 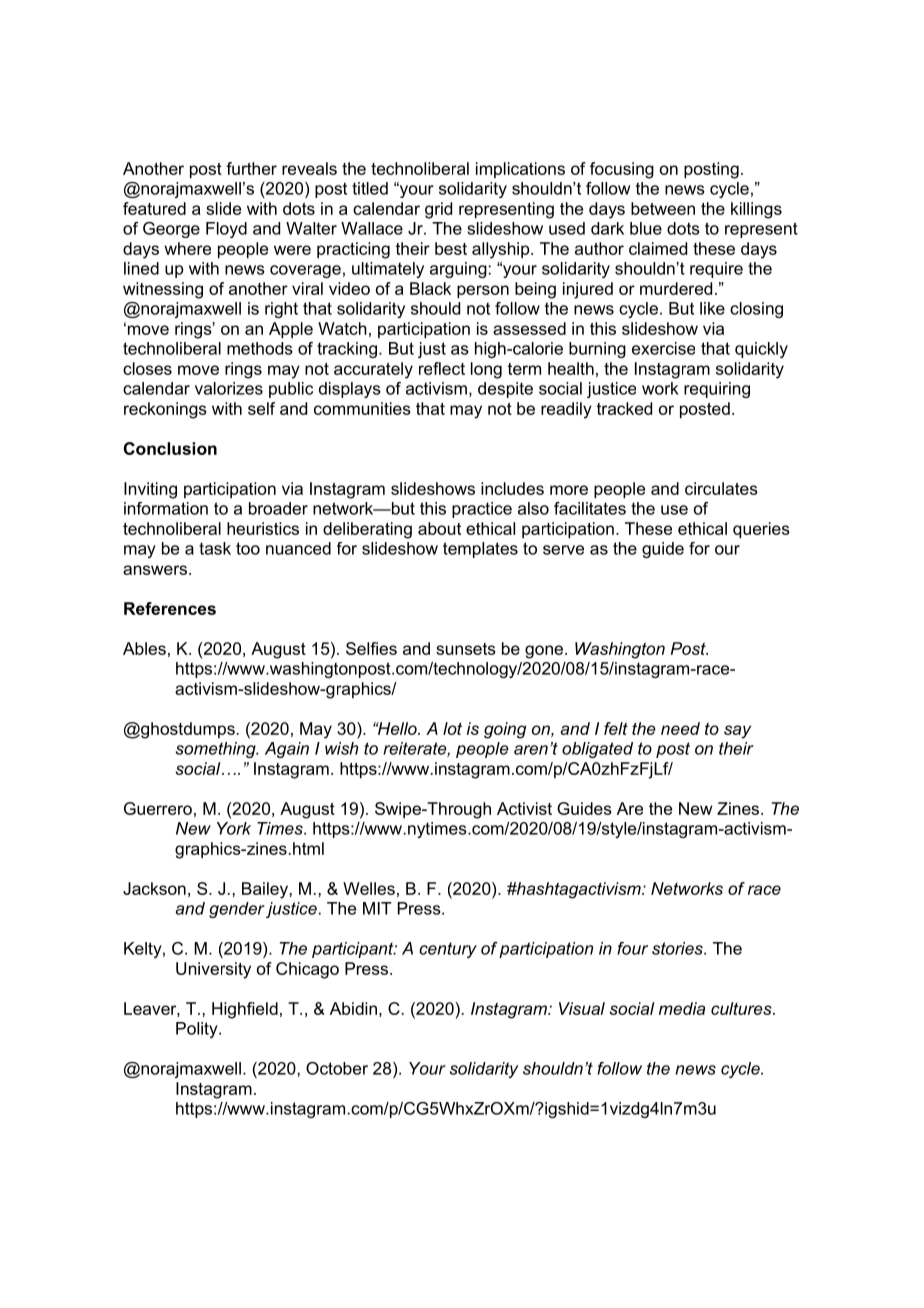 What do you see at coordinates (663, 208) in the page?
I see `between` at bounding box center [663, 208].
